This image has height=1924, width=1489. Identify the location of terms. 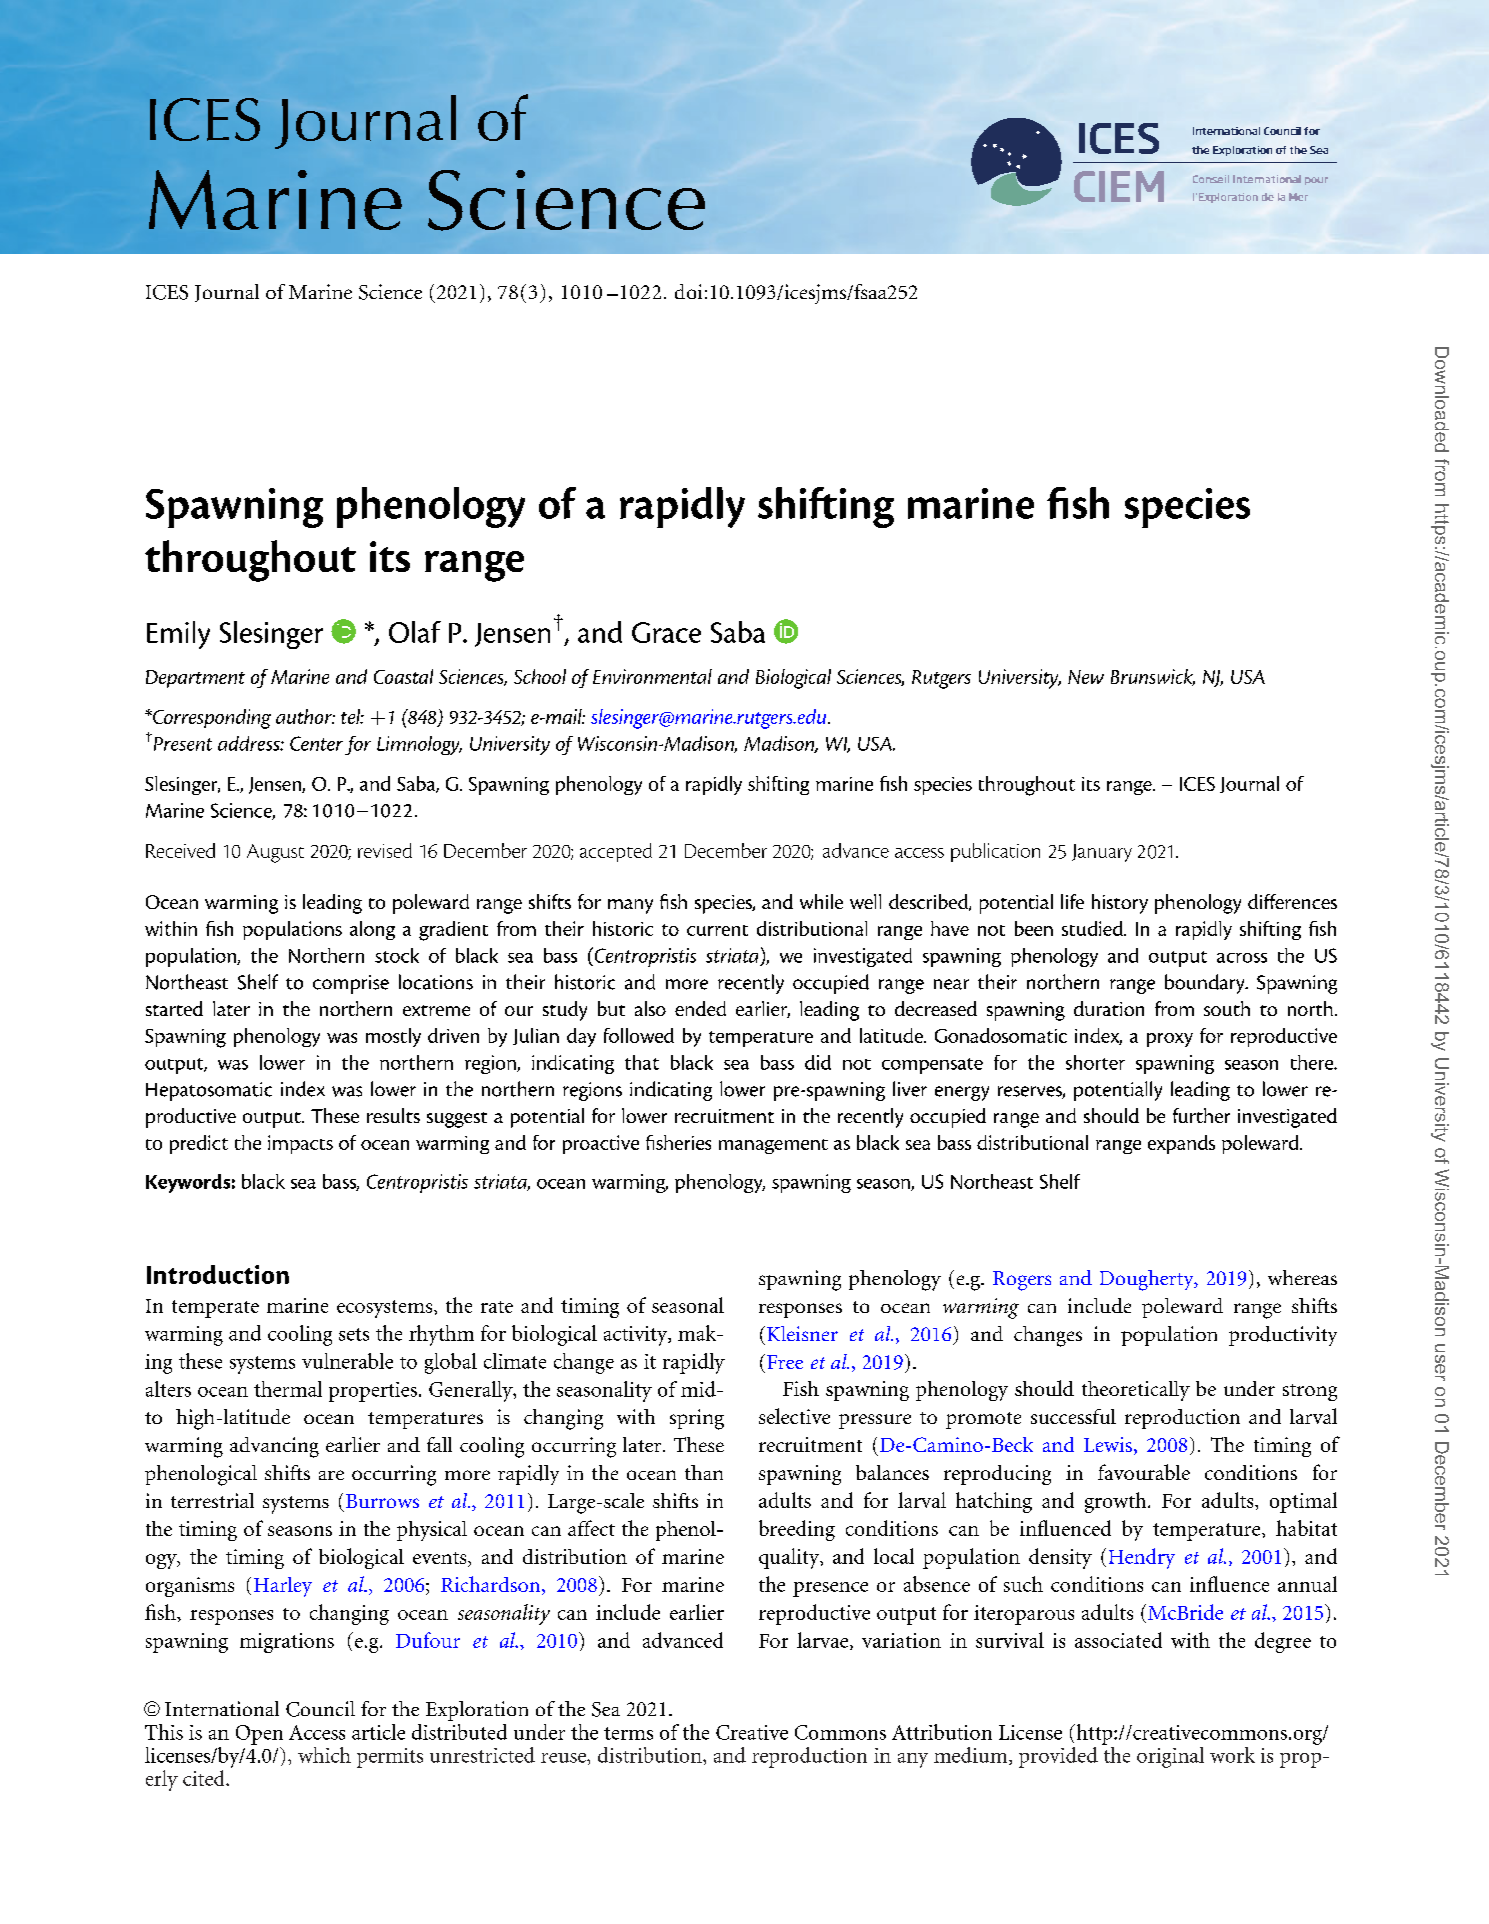
(628, 1733).
